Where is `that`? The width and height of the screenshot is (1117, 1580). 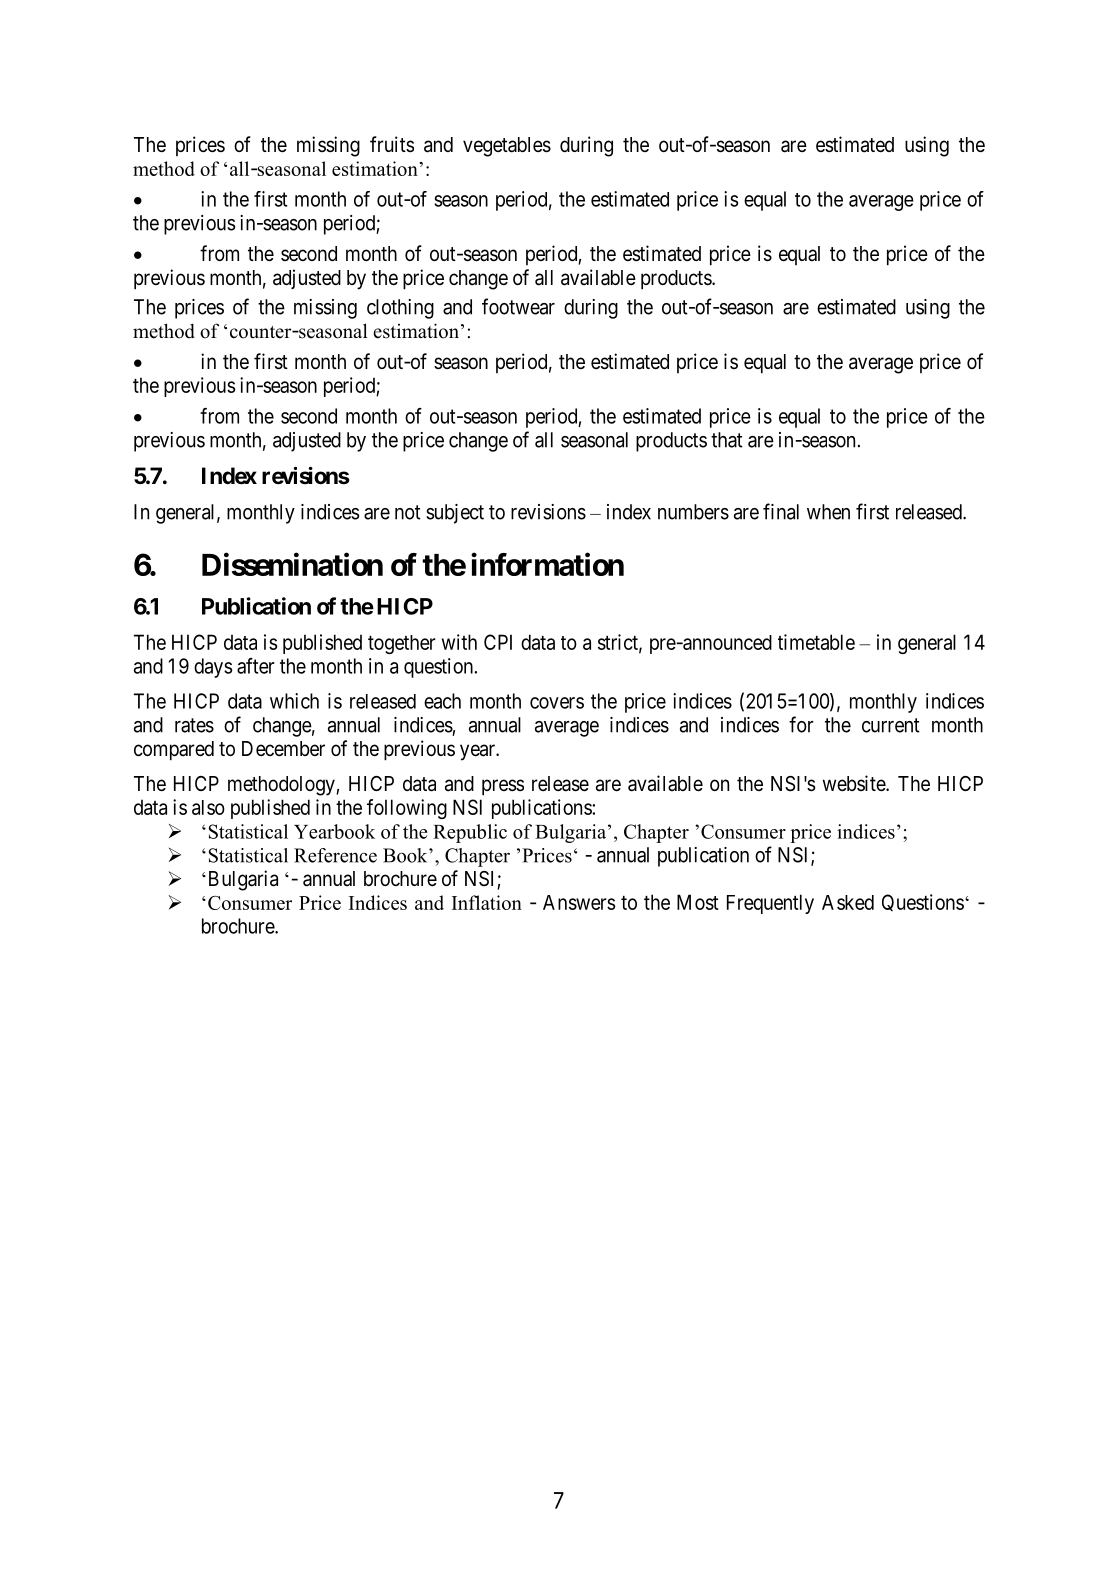
that is located at coordinates (727, 440).
